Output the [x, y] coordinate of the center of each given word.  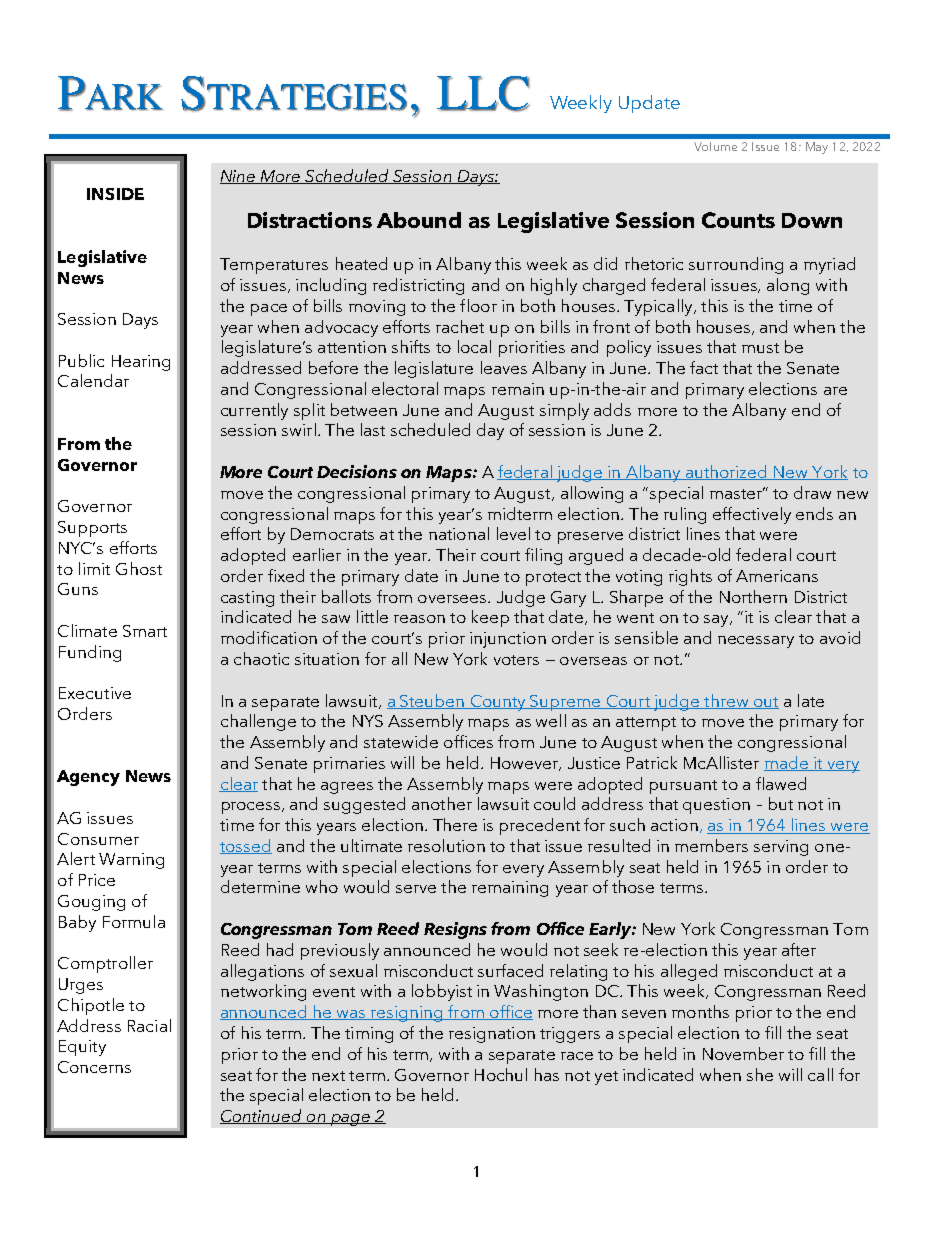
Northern [753, 596]
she [760, 1074]
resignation [492, 1035]
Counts [738, 220]
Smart [145, 631]
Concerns [94, 1067]
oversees [453, 599]
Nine [239, 177]
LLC [483, 94]
